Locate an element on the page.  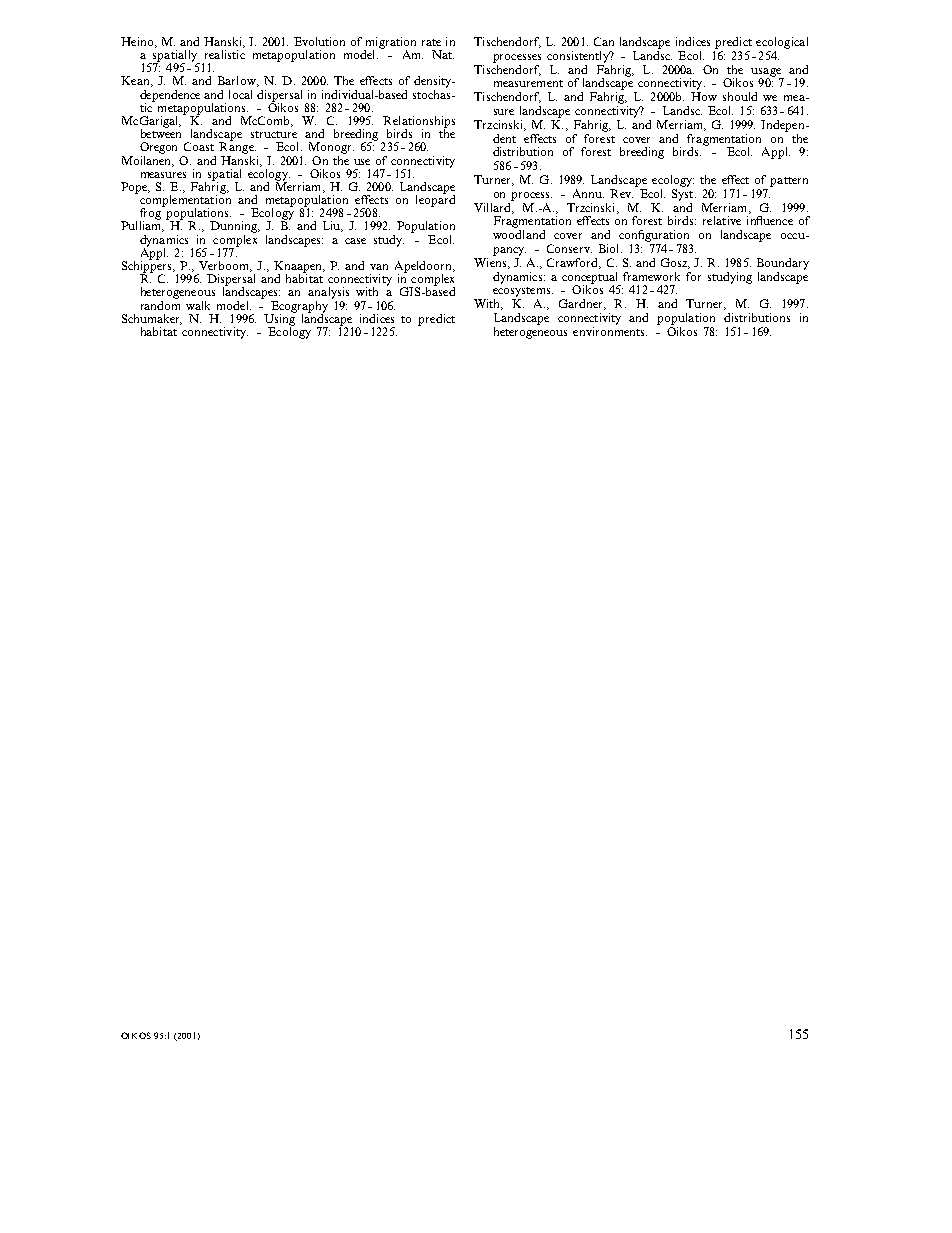
environments is located at coordinates (610, 330).
